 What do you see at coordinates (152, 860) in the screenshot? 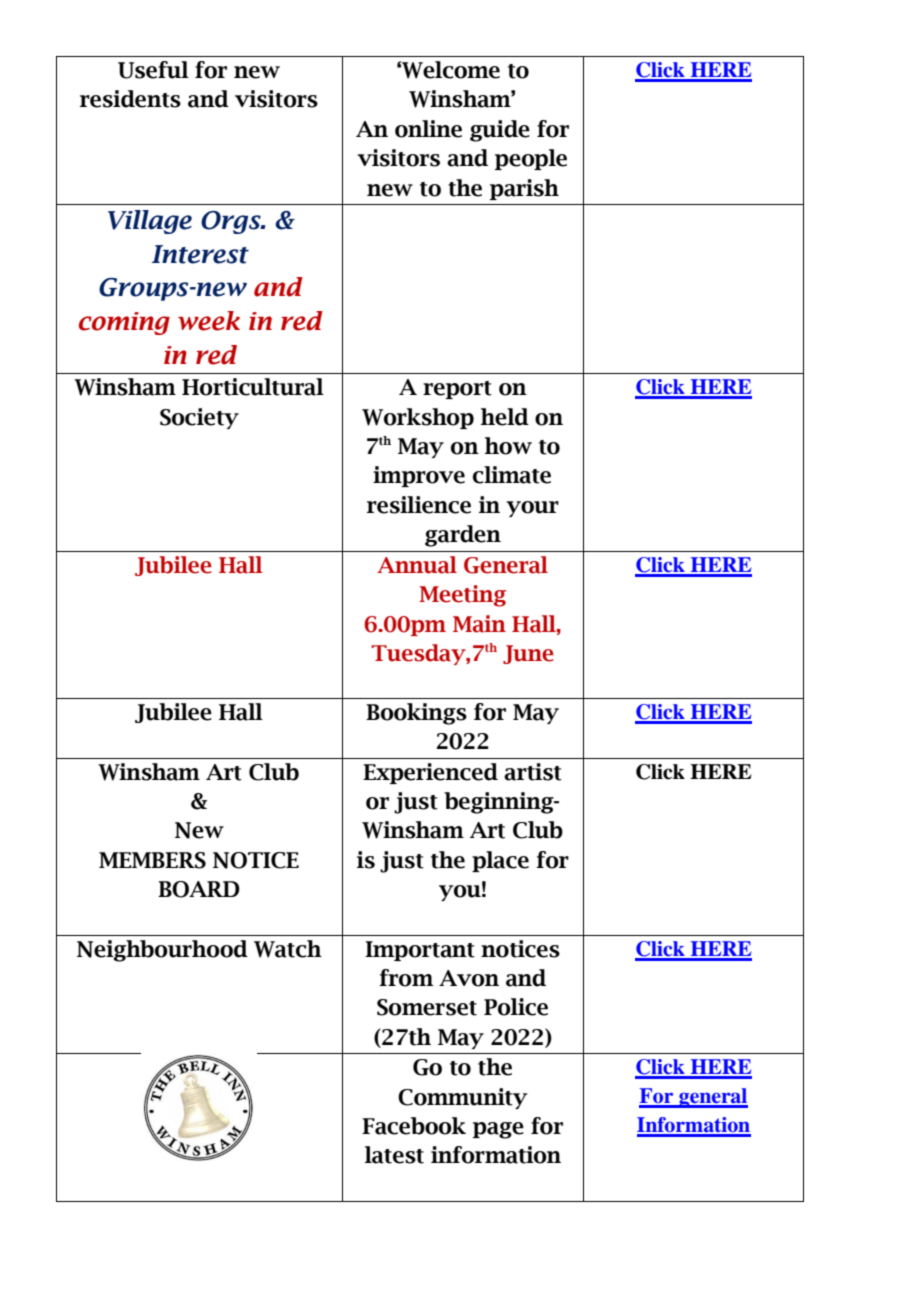
I see `MEMBERS` at bounding box center [152, 860].
